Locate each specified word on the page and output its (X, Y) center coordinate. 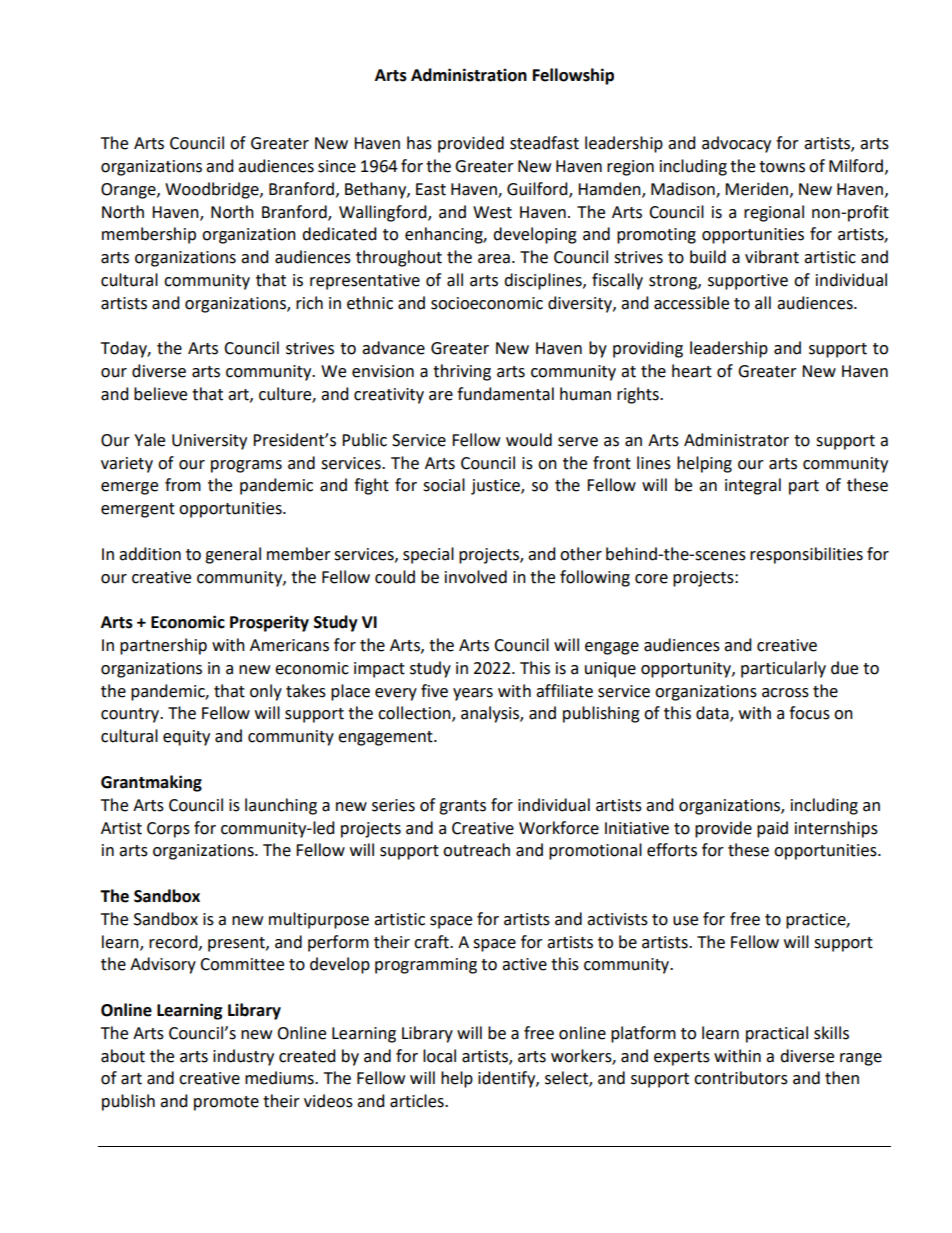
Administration (469, 75)
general (233, 555)
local (439, 1056)
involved (476, 577)
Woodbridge (213, 190)
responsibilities (806, 555)
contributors (741, 1078)
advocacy (736, 144)
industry (243, 1057)
